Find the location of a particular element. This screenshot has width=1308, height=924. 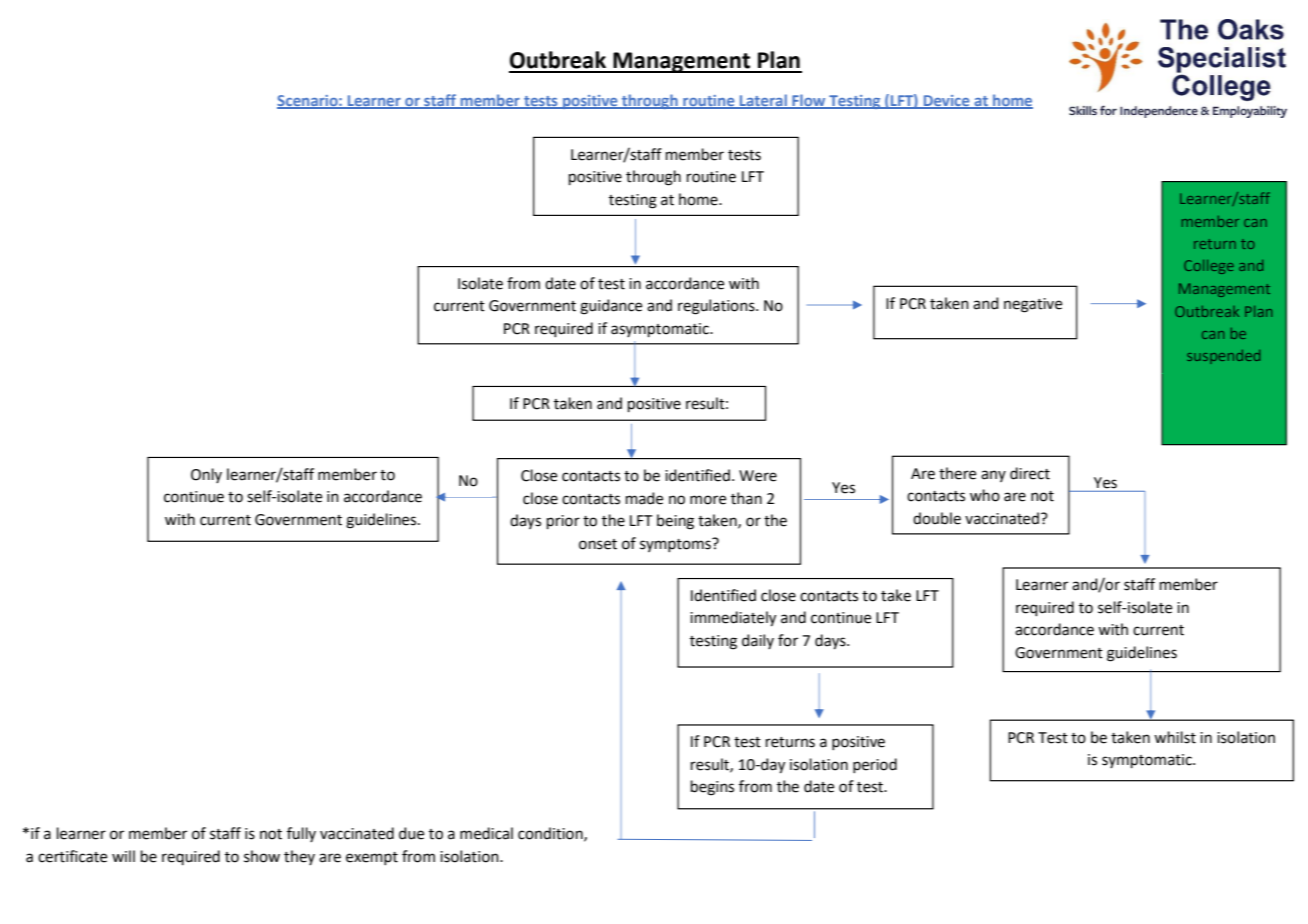

negative is located at coordinates (1033, 305).
